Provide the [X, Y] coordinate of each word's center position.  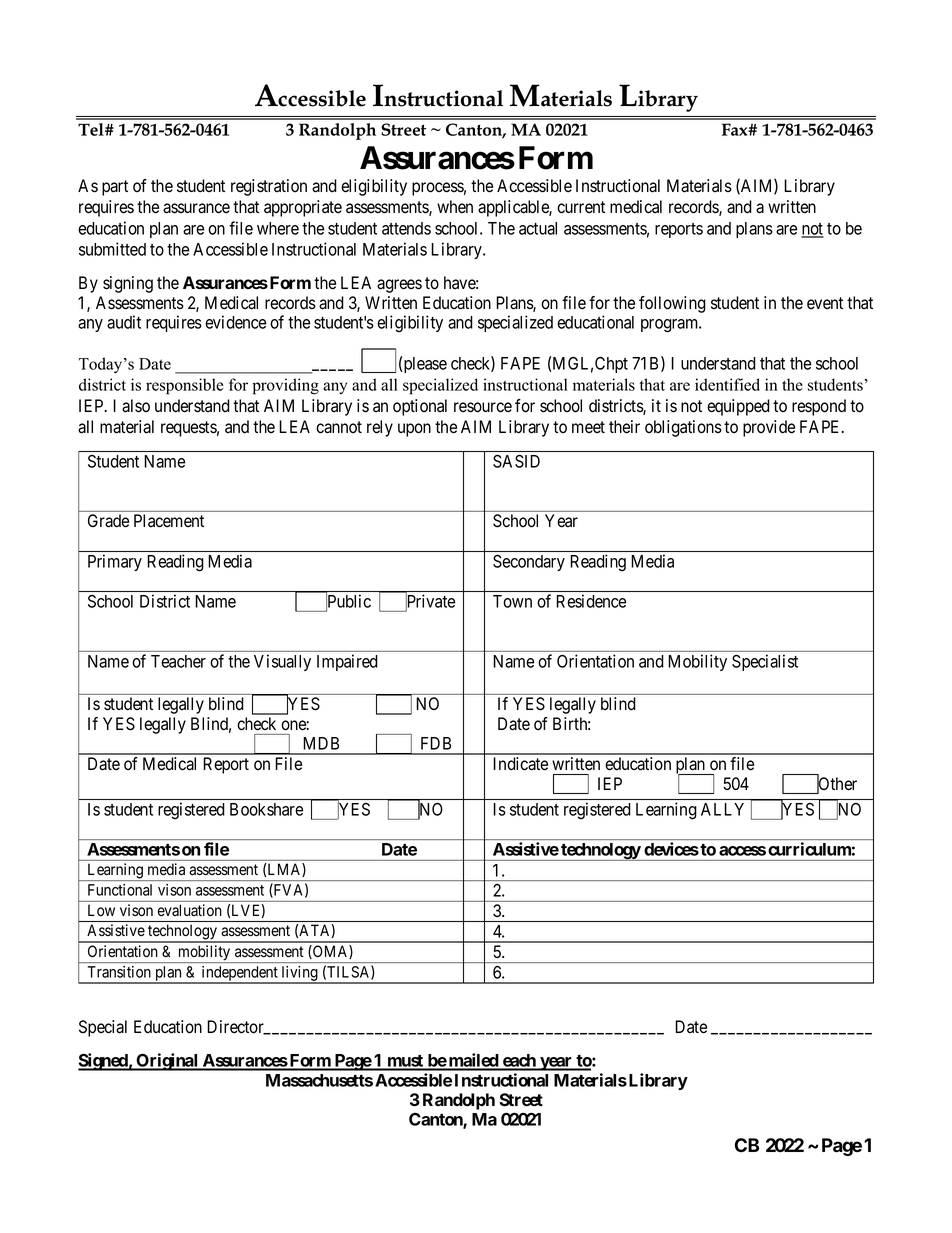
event [825, 303]
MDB [321, 743]
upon [414, 430]
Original [167, 1062]
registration [269, 187]
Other [837, 784]
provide [769, 428]
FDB [436, 743]
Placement [169, 521]
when [455, 207]
